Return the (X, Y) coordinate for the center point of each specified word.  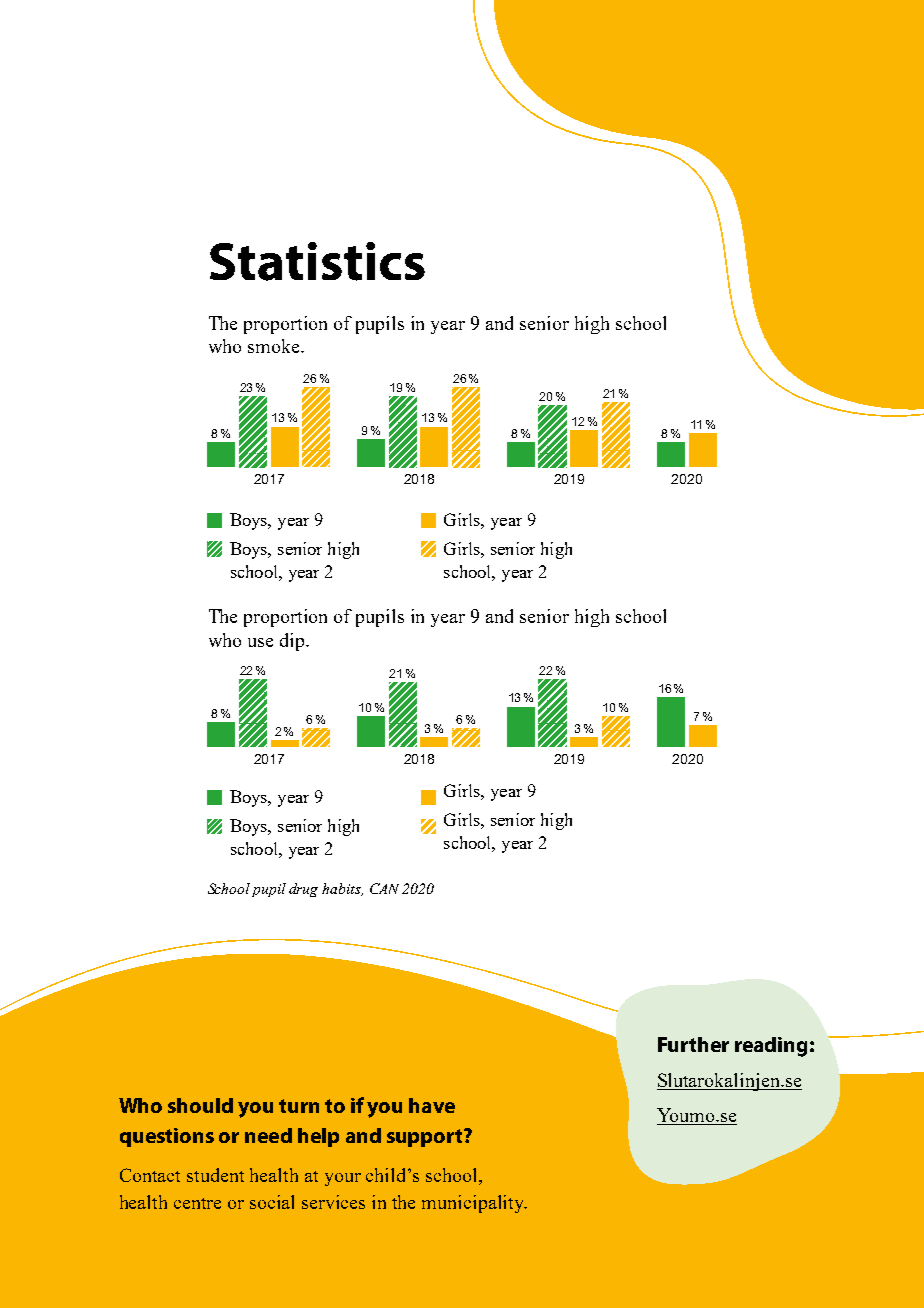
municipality (474, 1204)
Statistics (317, 261)
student (215, 1175)
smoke (275, 346)
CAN (384, 888)
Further (693, 1044)
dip (293, 642)
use (260, 642)
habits (342, 889)
